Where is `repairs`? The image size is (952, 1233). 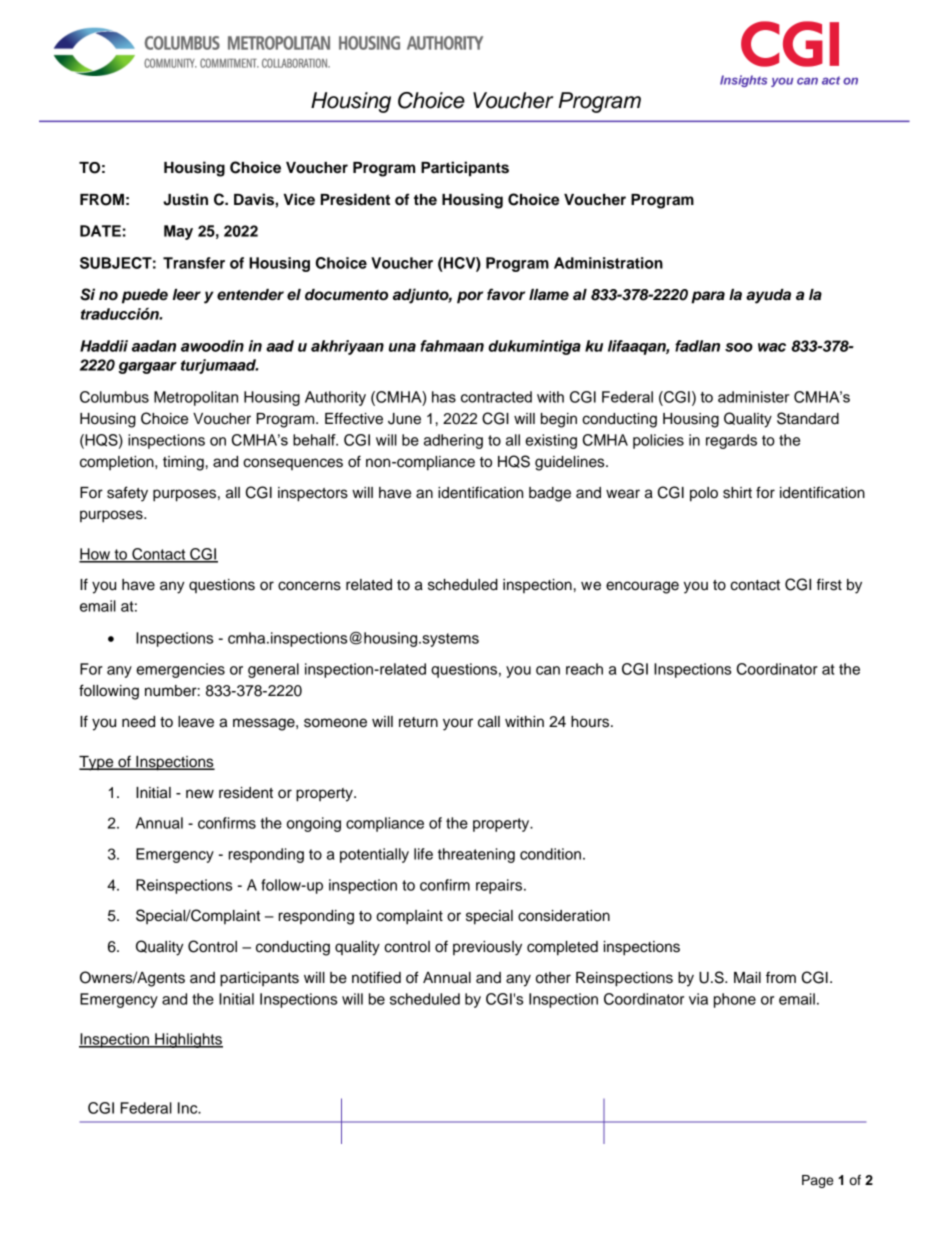
repairs is located at coordinates (500, 886).
